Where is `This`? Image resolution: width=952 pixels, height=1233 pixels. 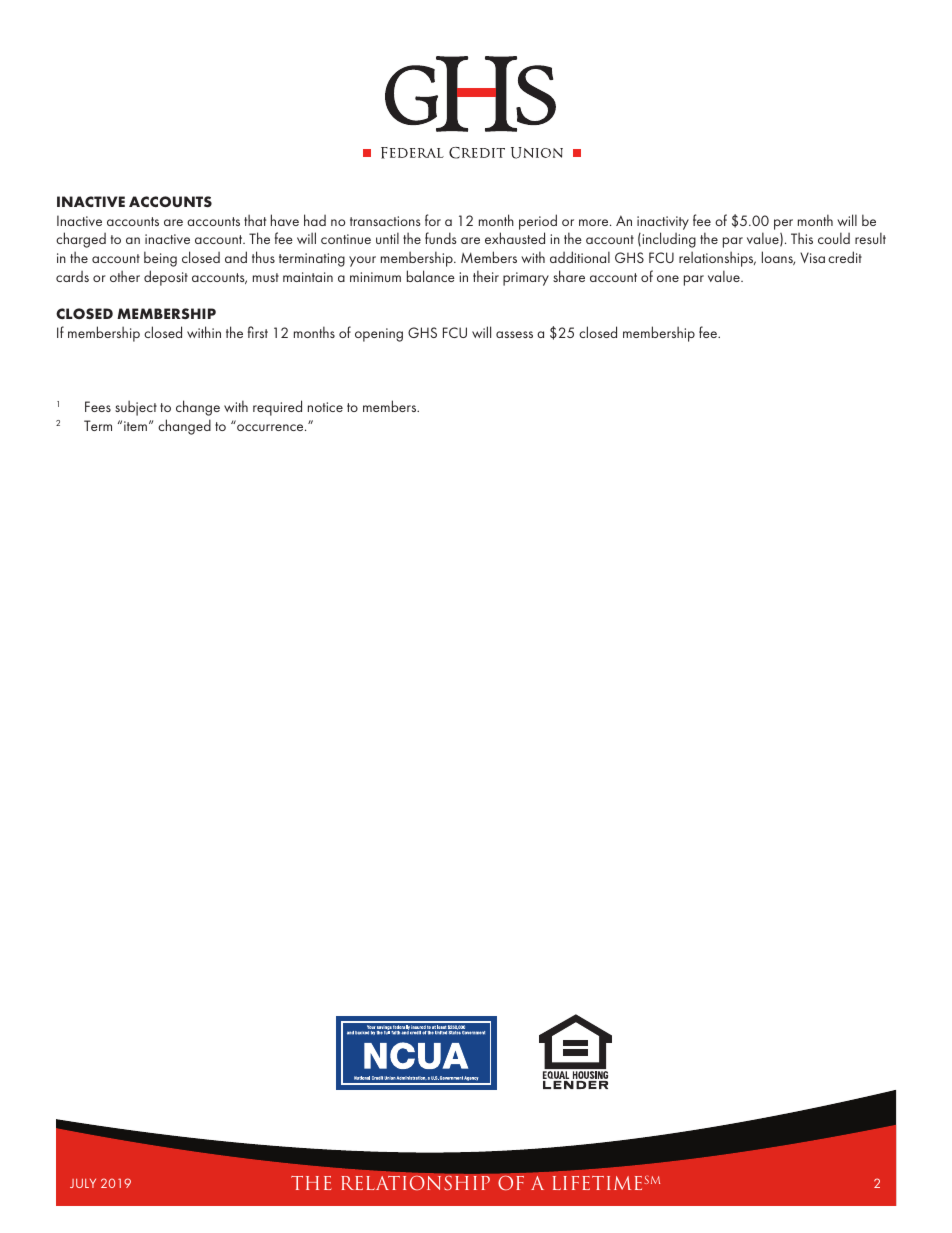 This is located at coordinates (802, 238).
